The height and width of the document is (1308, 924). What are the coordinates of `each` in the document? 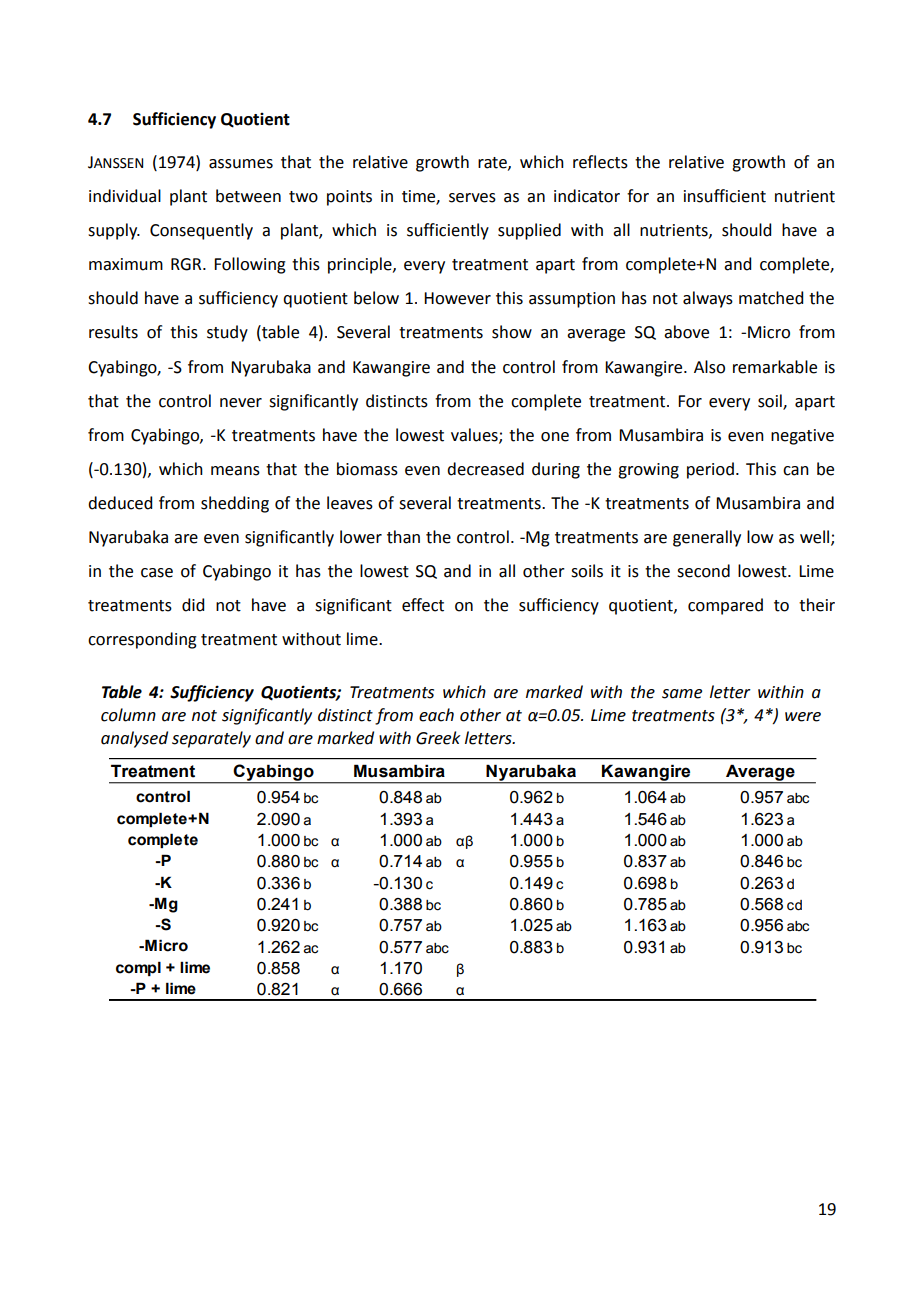 It's located at (436, 715).
